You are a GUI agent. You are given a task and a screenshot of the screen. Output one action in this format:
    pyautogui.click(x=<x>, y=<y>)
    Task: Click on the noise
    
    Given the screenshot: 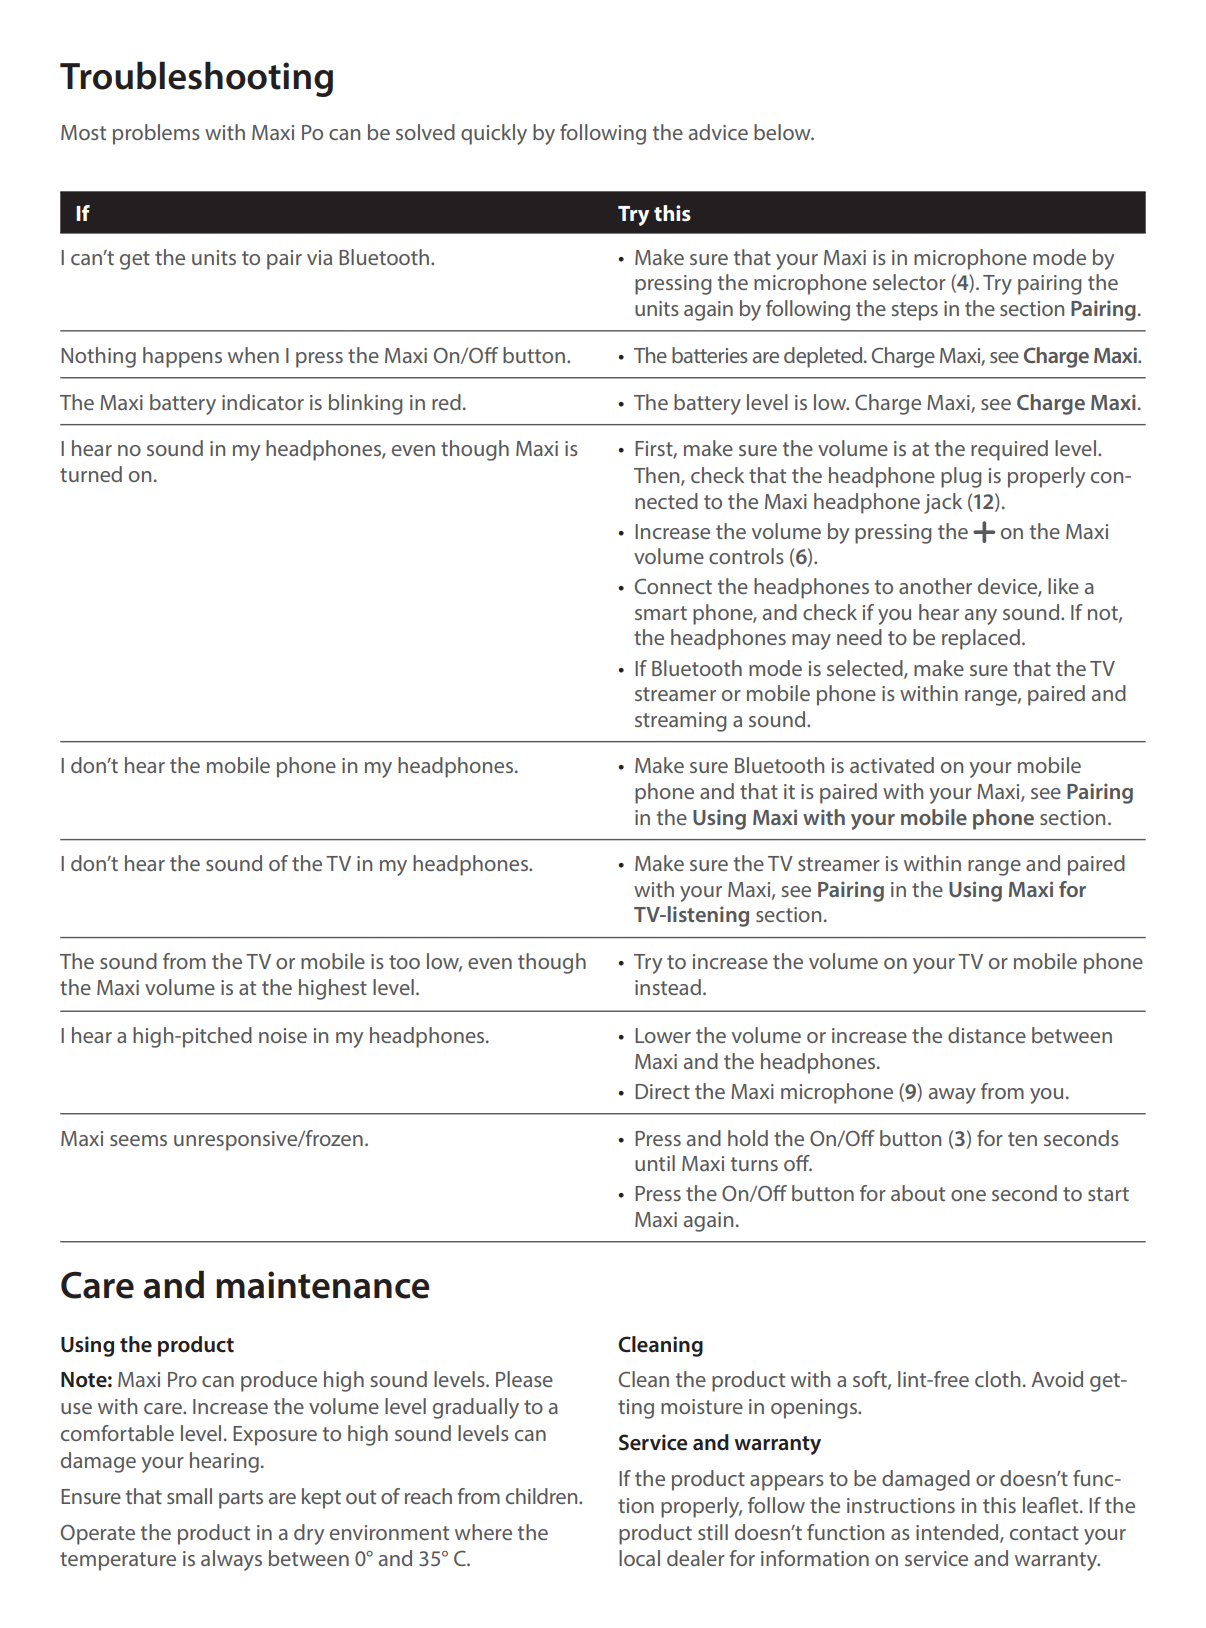 What is the action you would take?
    pyautogui.click(x=283, y=1035)
